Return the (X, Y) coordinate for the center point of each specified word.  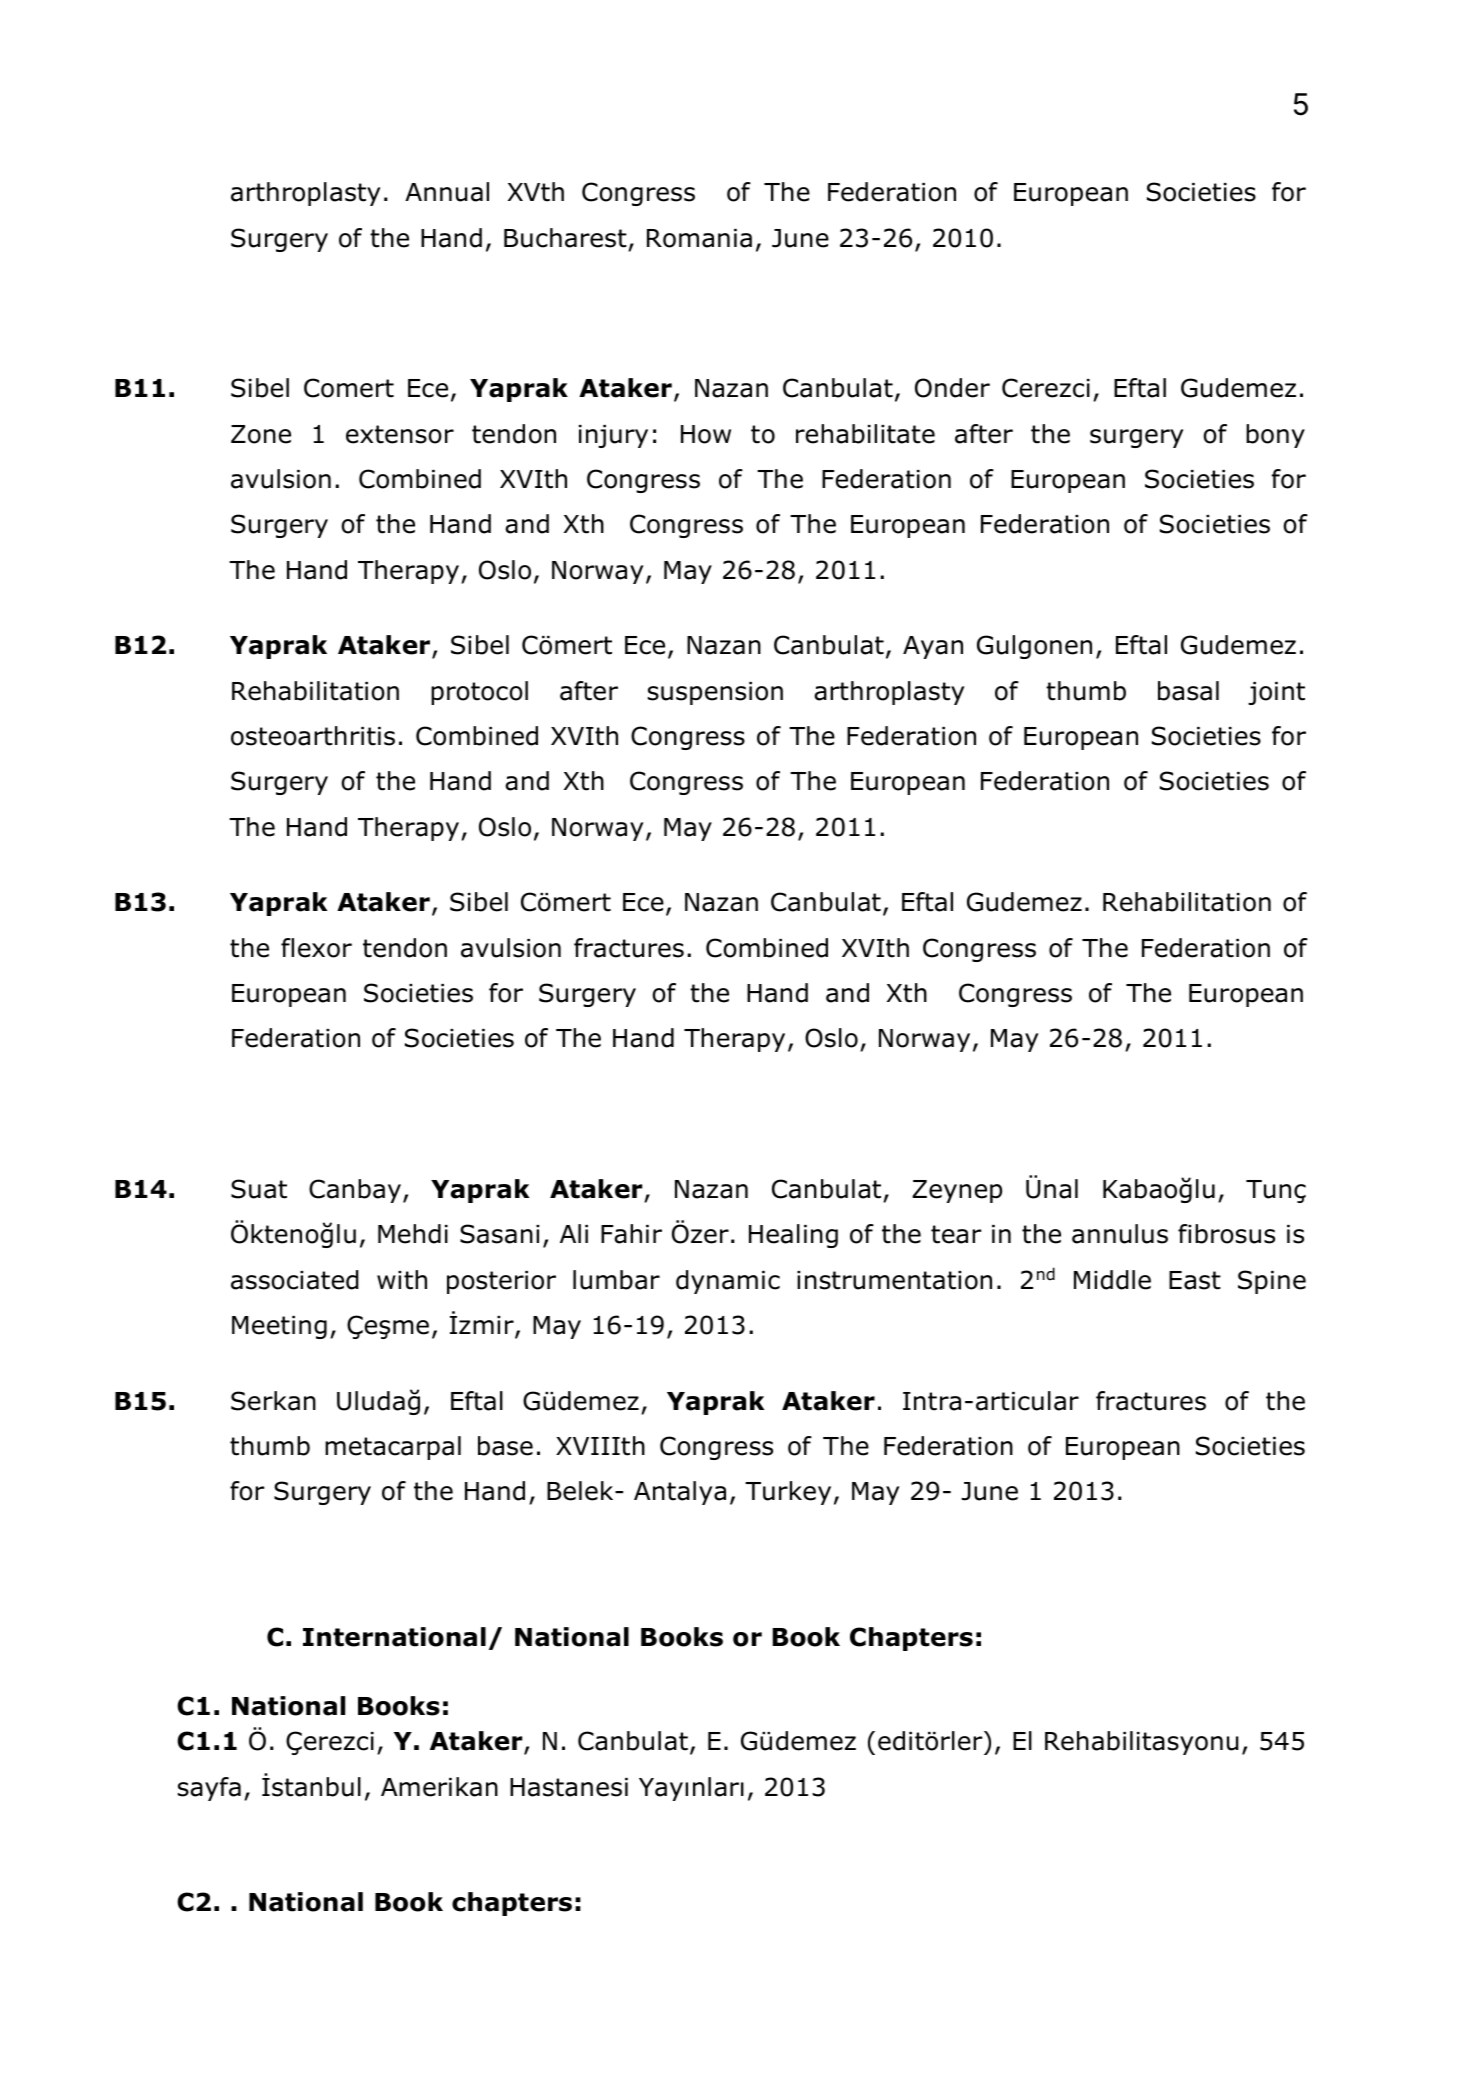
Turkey (788, 1493)
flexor (316, 948)
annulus (1120, 1234)
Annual (447, 192)
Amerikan (439, 1787)
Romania (699, 238)
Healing (793, 1236)
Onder (952, 388)
